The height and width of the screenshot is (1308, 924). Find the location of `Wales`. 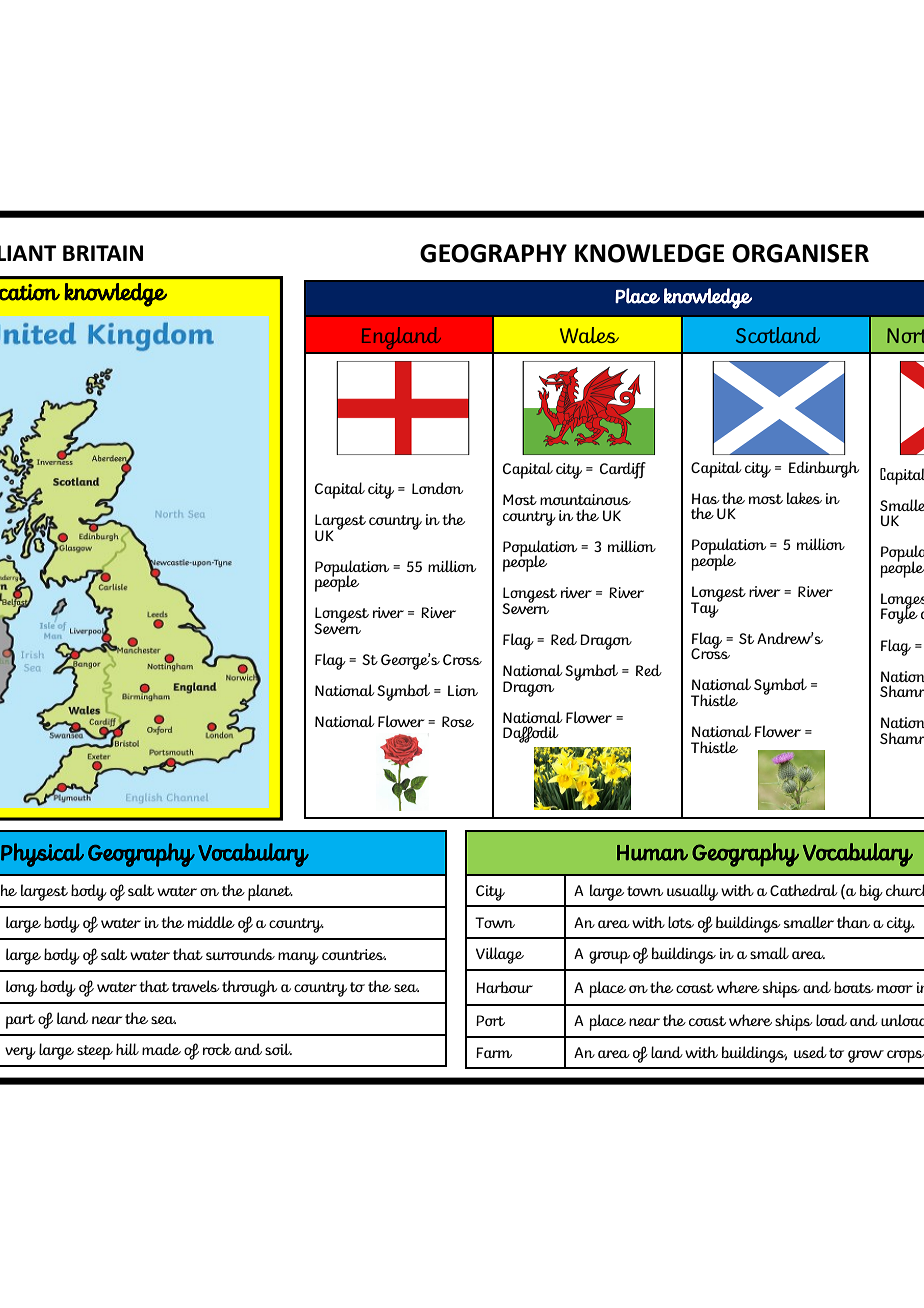

Wales is located at coordinates (589, 335).
